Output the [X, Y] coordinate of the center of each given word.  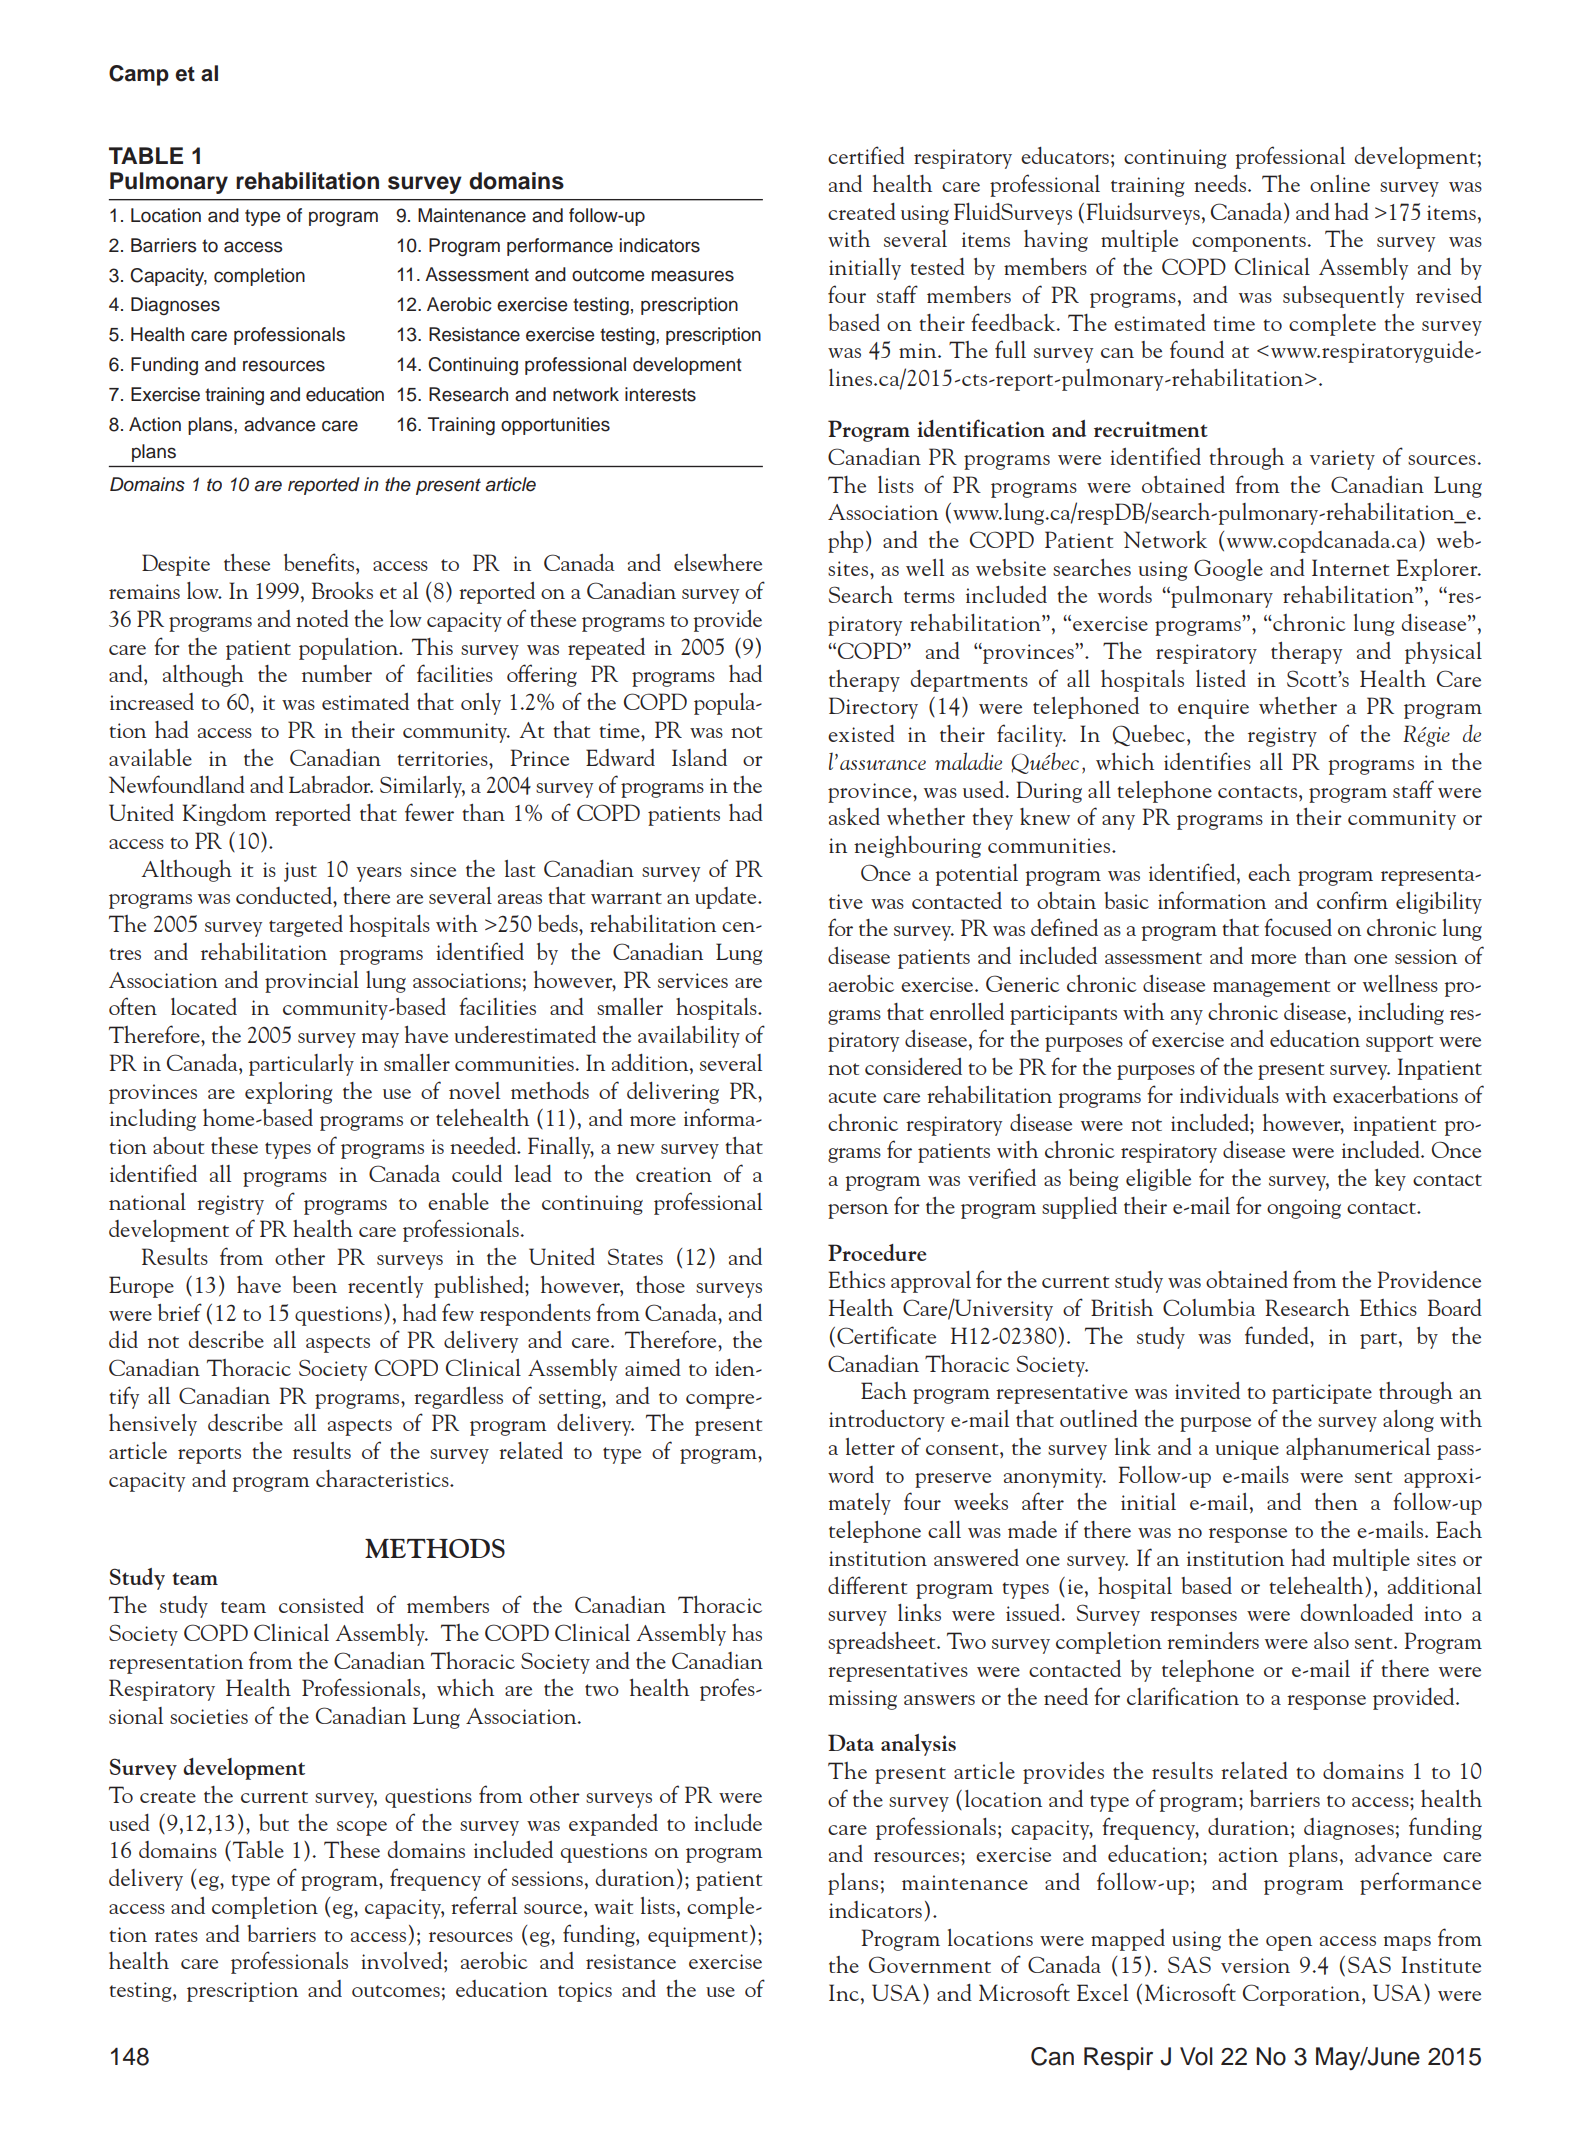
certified [866, 155]
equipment [698, 1937]
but [274, 1822]
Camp [139, 75]
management [1271, 988]
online [1340, 183]
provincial [312, 982]
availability [689, 1037]
